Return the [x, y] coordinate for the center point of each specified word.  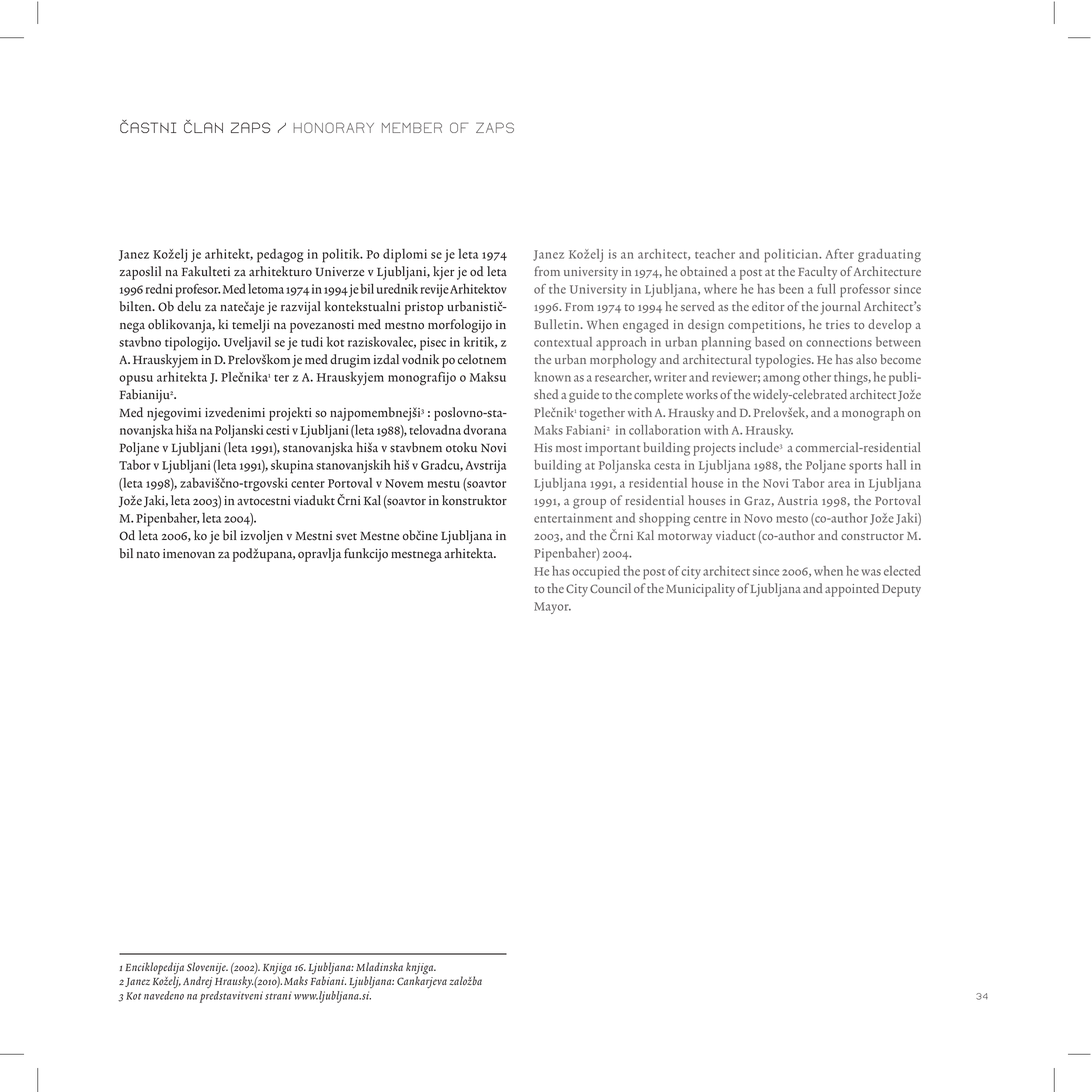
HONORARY [333, 127]
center [308, 484]
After [840, 254]
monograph [873, 414]
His [543, 447]
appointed [852, 590]
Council [610, 588]
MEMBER [412, 127]
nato [148, 555]
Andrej [197, 982]
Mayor [552, 608]
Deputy [901, 591]
